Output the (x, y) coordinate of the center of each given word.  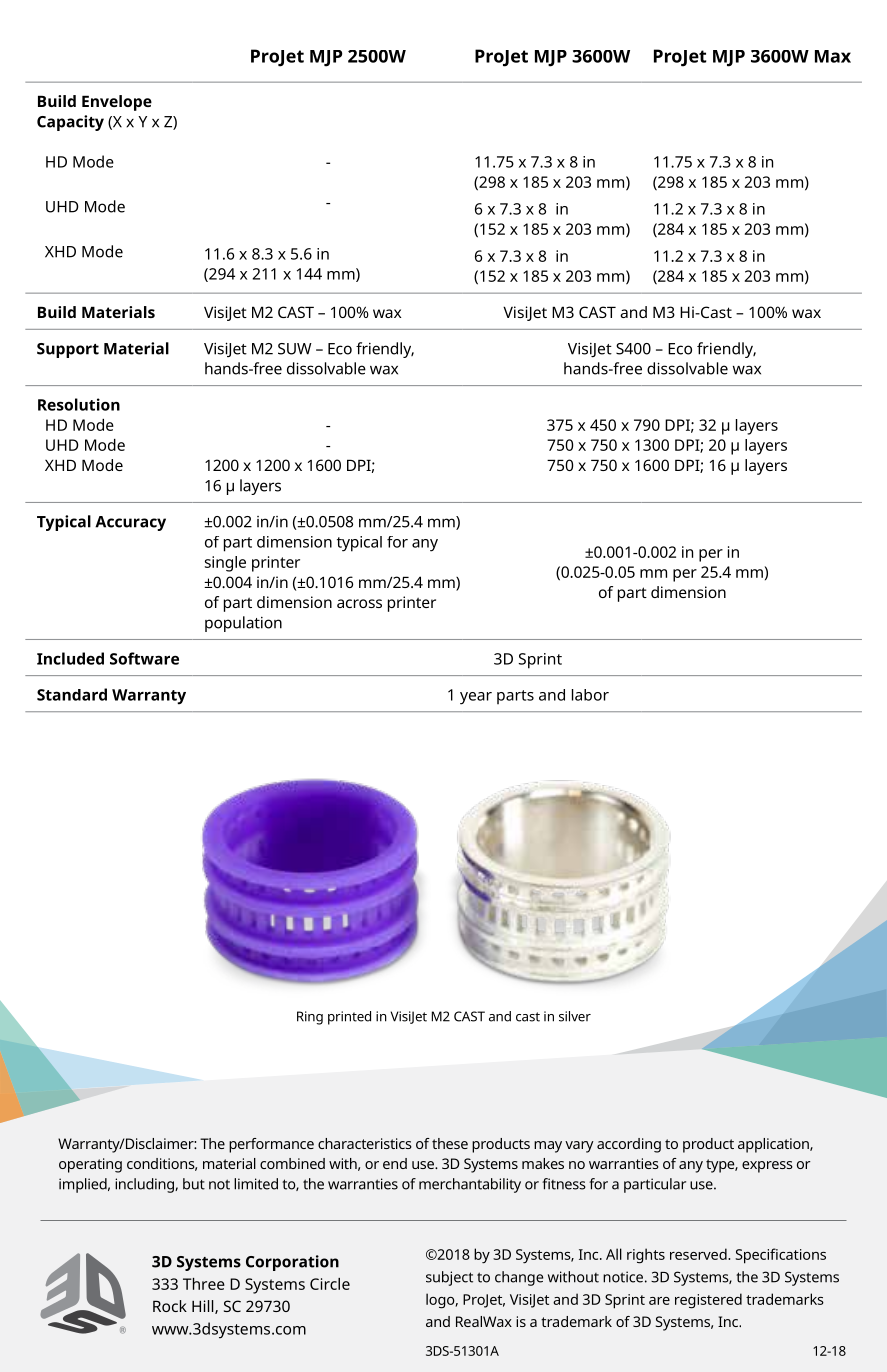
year (476, 698)
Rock (170, 1306)
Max (833, 56)
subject (449, 1278)
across (359, 603)
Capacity (70, 123)
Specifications (780, 1256)
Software (144, 658)
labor (590, 695)
